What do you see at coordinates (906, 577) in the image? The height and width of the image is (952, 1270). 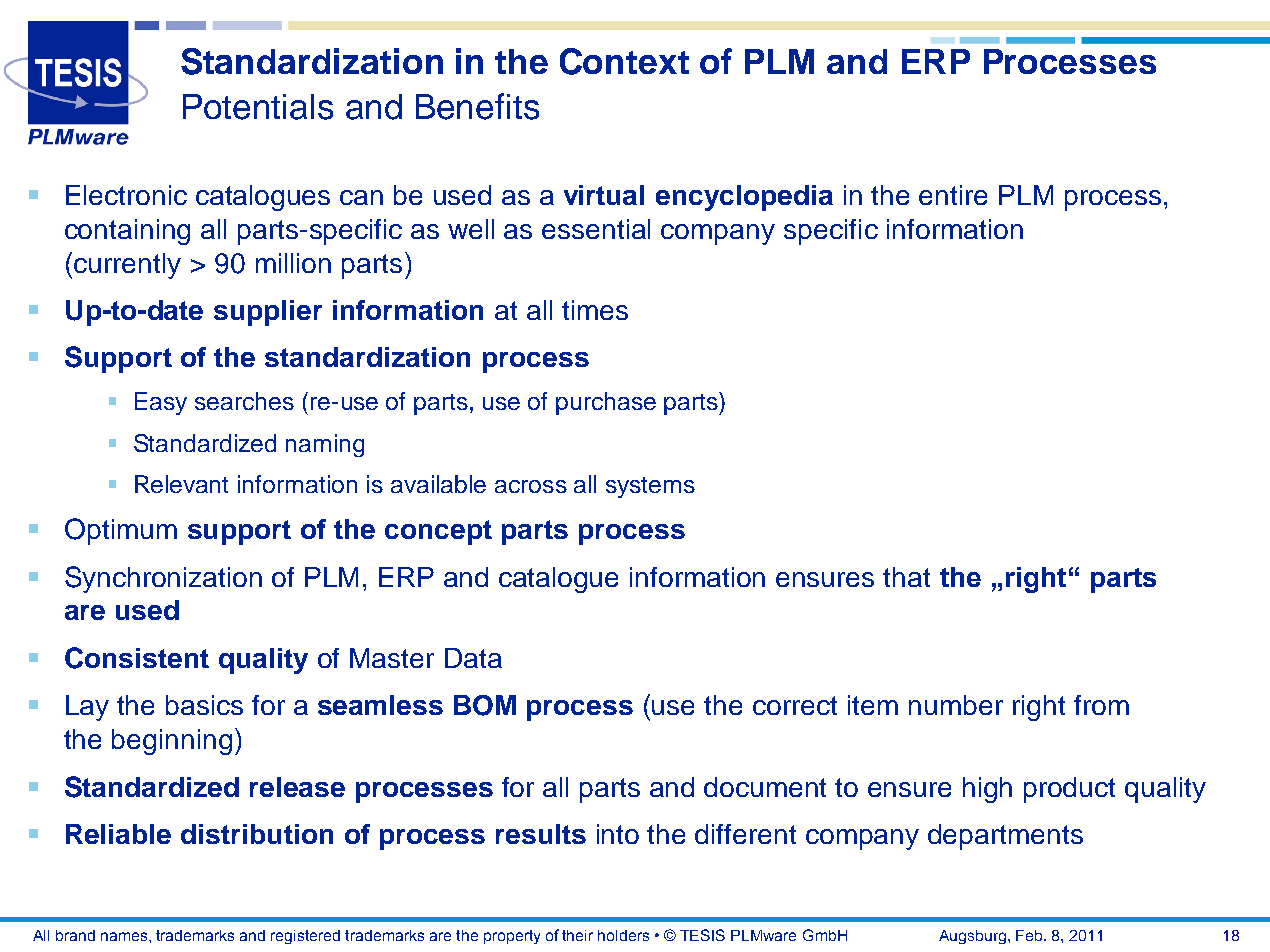 I see `that` at bounding box center [906, 577].
